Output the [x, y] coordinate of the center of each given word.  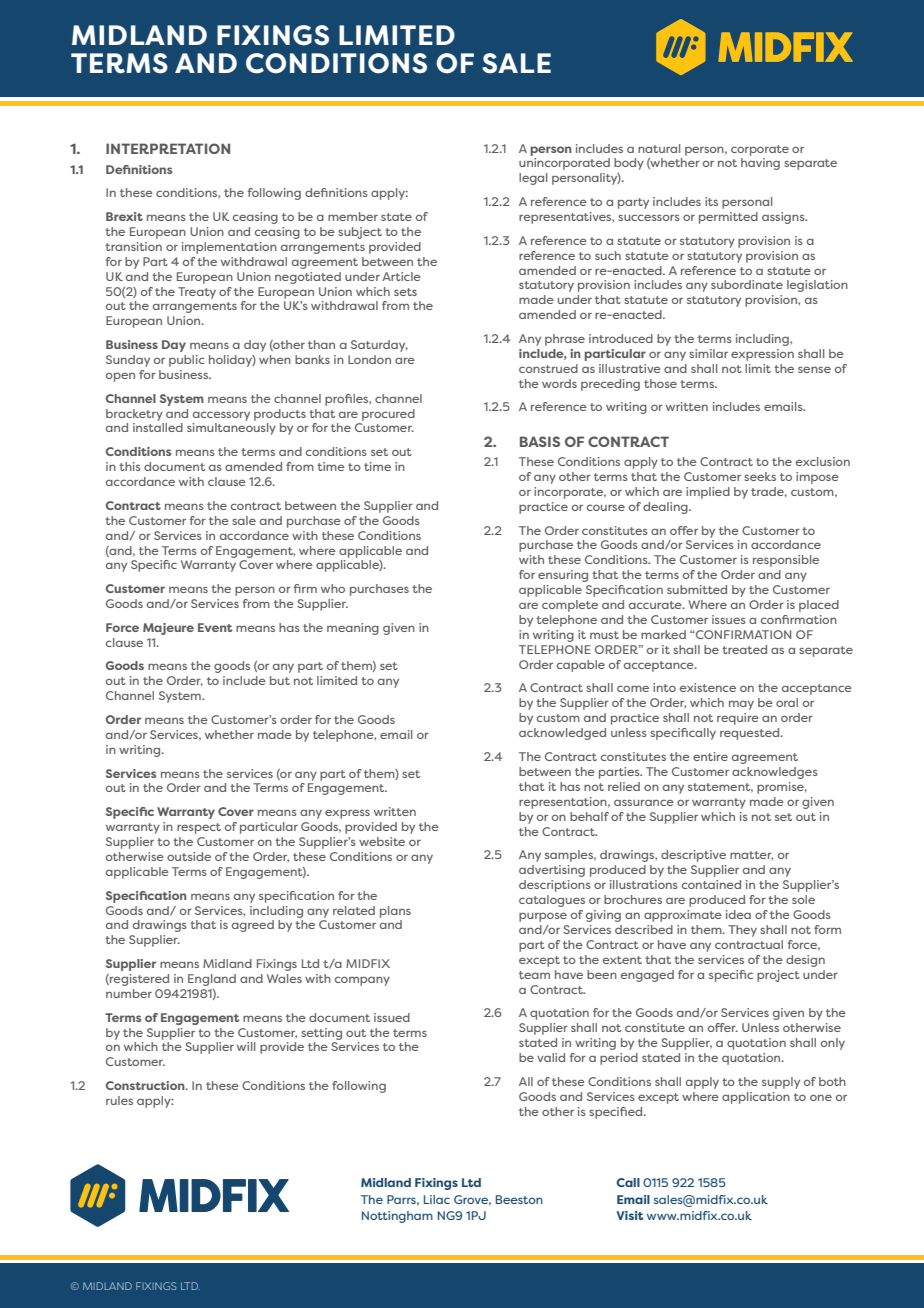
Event [215, 627]
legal [533, 179]
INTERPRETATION [168, 148]
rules [119, 1100]
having [760, 164]
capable [581, 666]
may [741, 705]
